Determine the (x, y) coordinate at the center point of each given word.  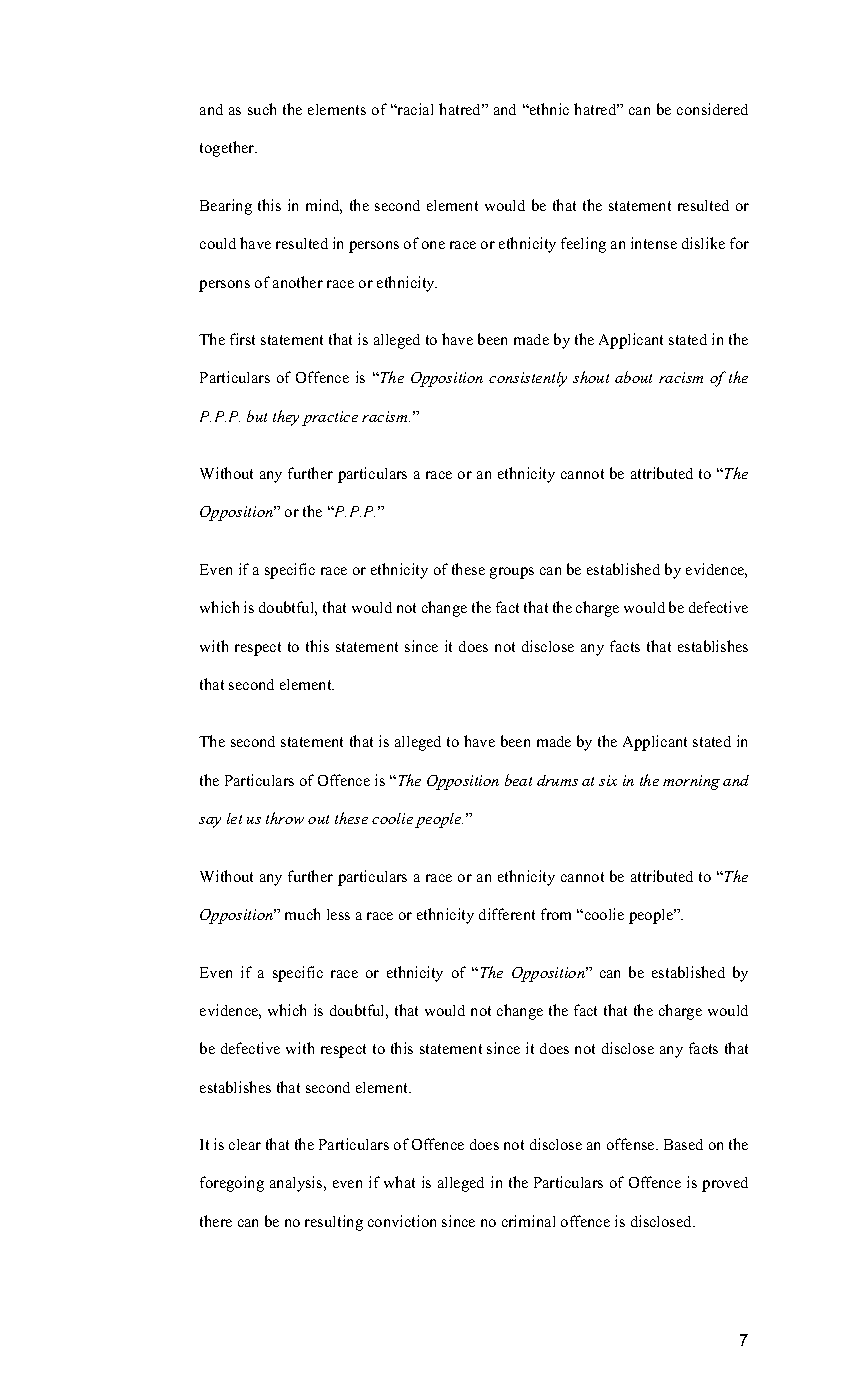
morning (691, 782)
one (433, 245)
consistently (528, 379)
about (633, 377)
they (286, 418)
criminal (528, 1221)
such (262, 109)
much (302, 914)
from (556, 914)
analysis (297, 1184)
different (507, 914)
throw (285, 818)
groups (512, 573)
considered (712, 109)
